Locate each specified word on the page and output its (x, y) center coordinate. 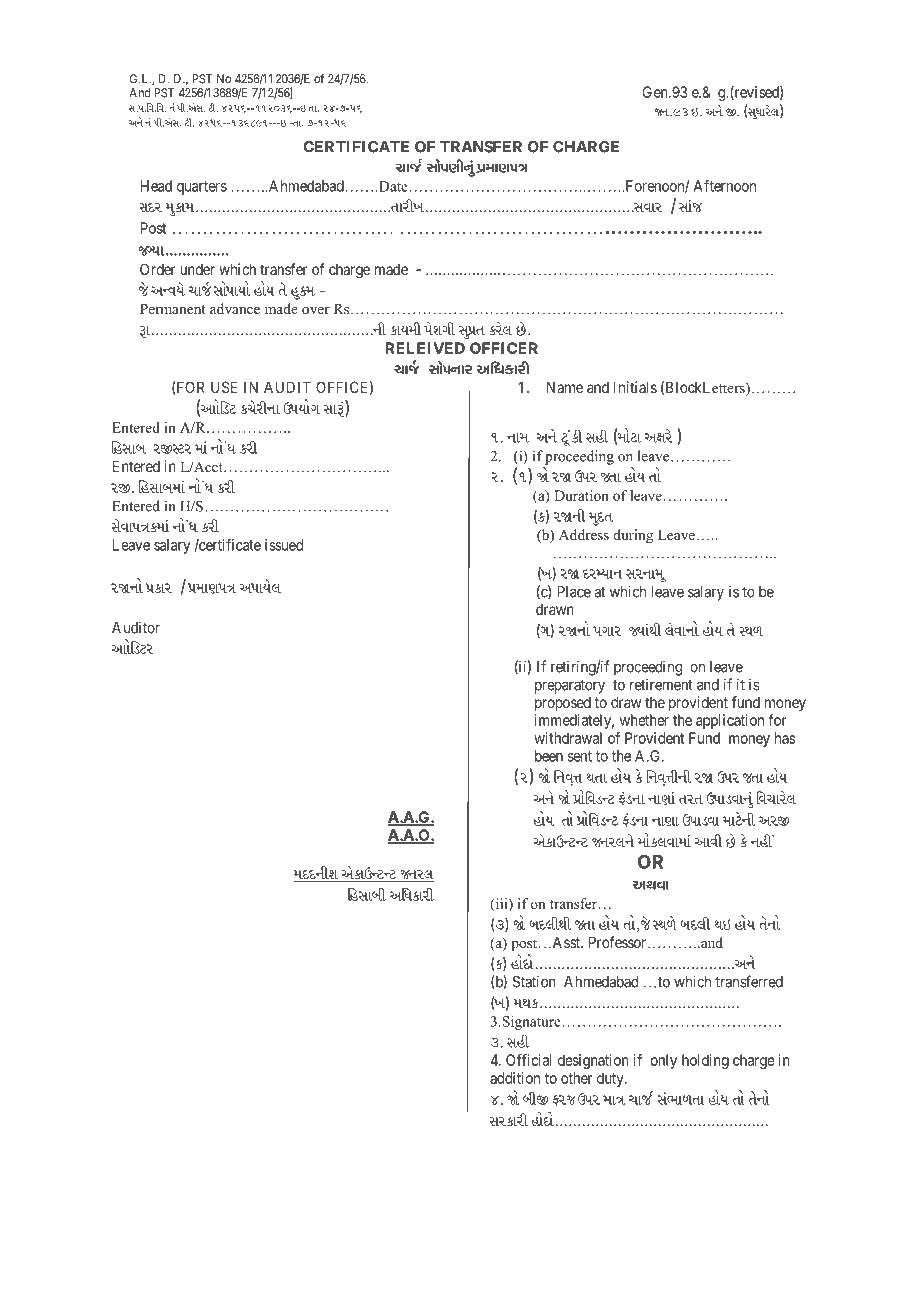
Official (529, 1060)
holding (705, 1061)
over (316, 310)
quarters (202, 188)
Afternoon (725, 185)
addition (515, 1078)
